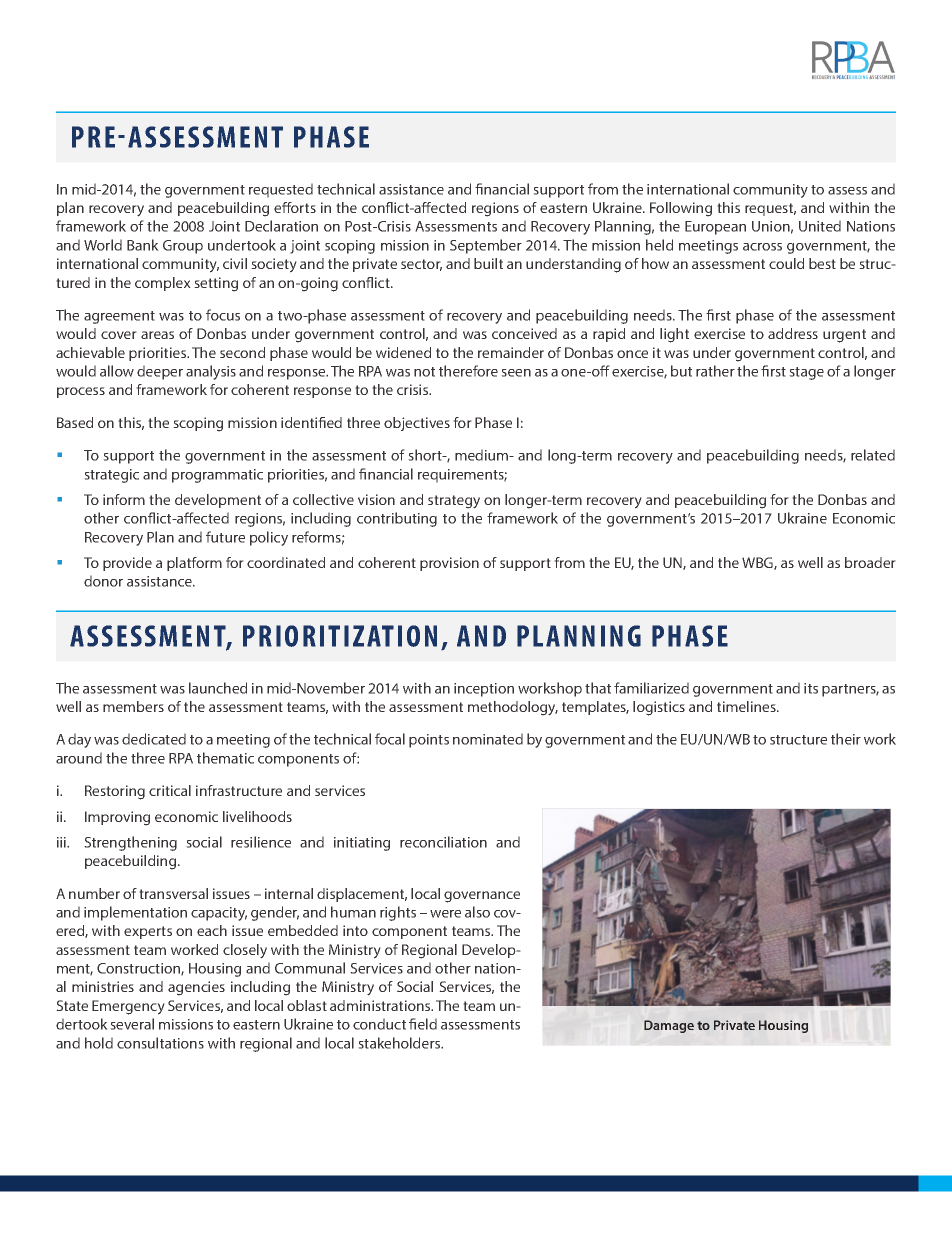  Describe the element at coordinates (143, 245) in the document. I see `Bank` at that location.
